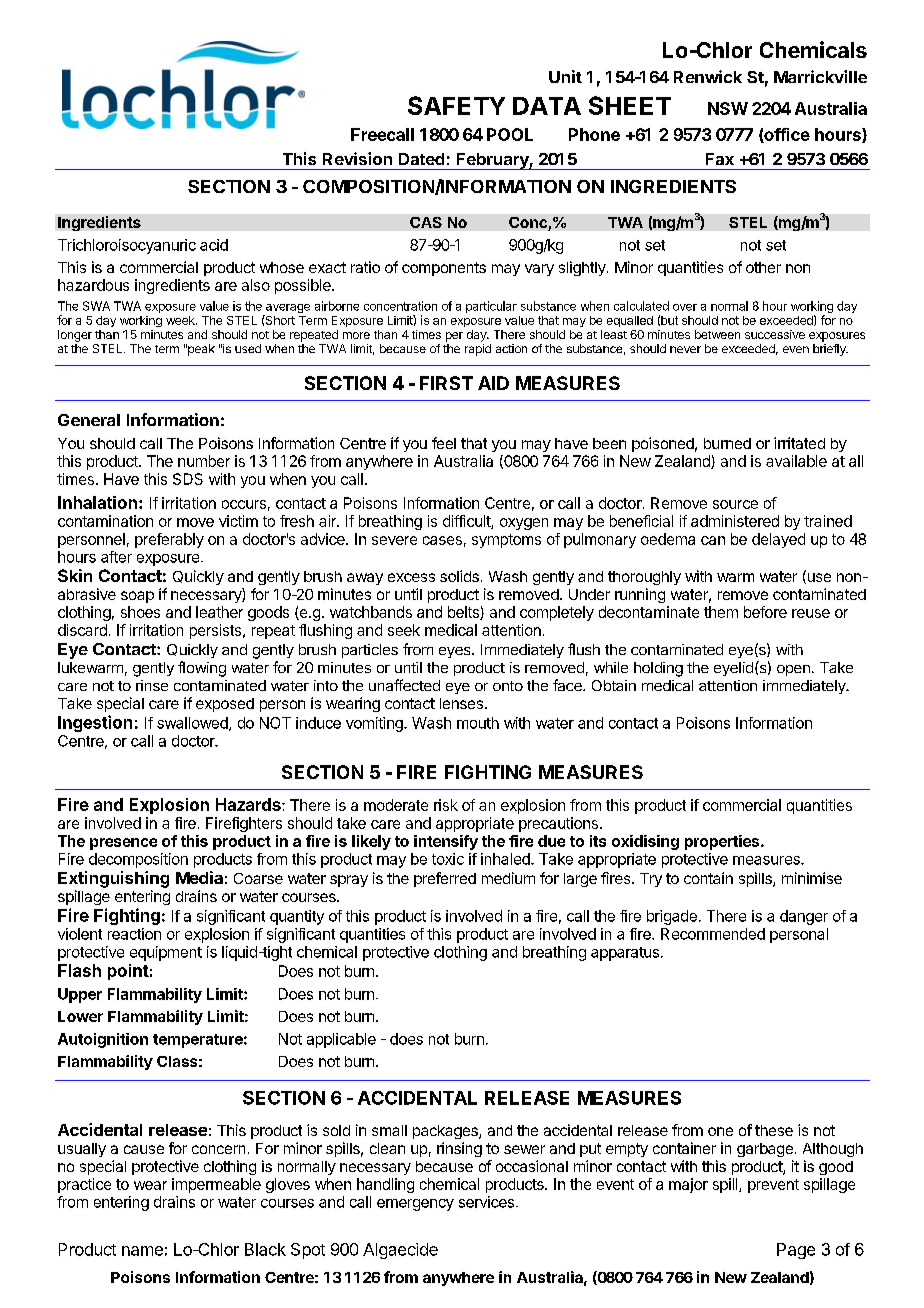 This screenshot has height=1308, width=924. What do you see at coordinates (713, 934) in the screenshot?
I see `Recommended` at bounding box center [713, 934].
